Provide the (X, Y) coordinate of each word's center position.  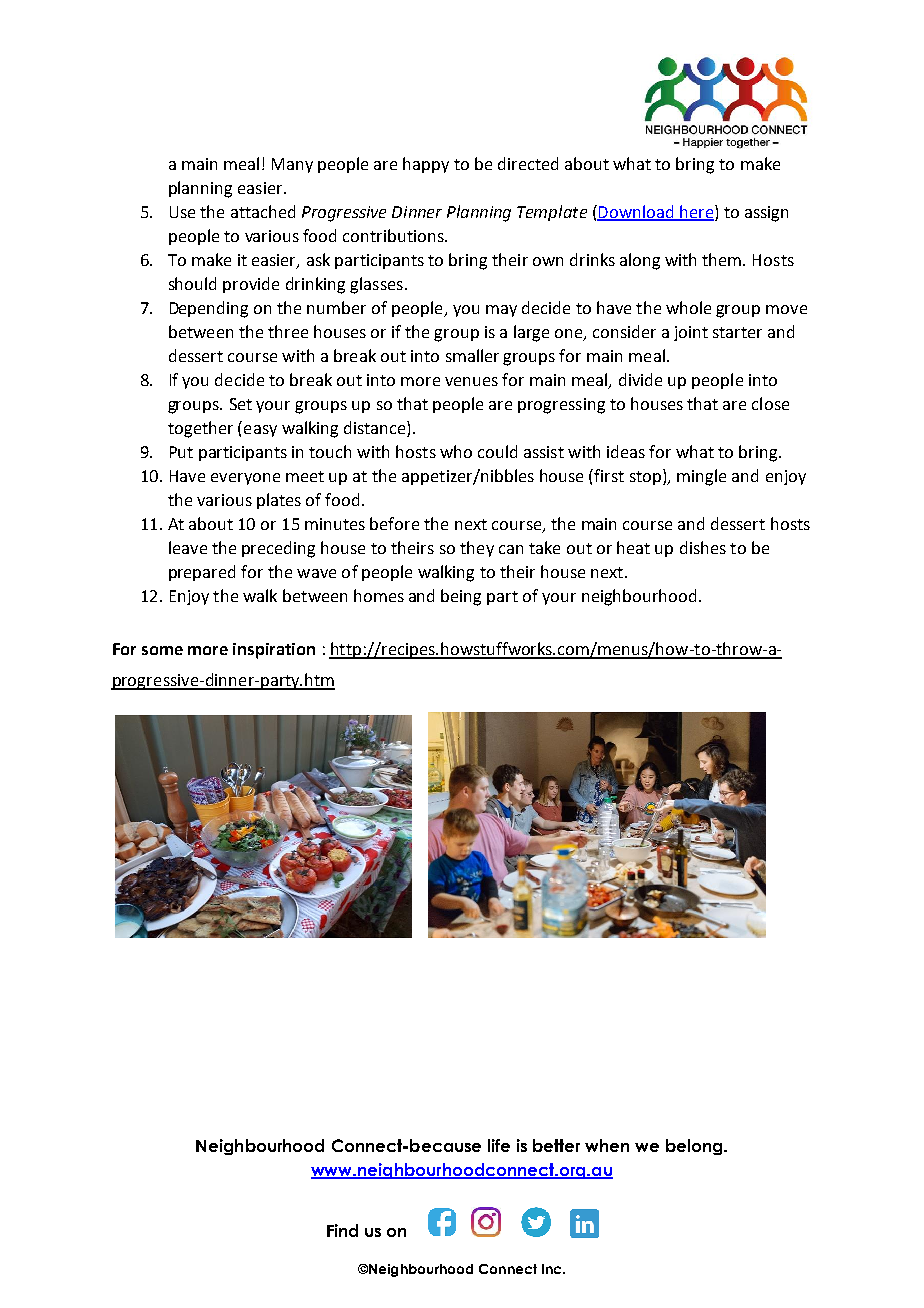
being (461, 597)
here (696, 212)
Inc (553, 1269)
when (607, 1145)
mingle (701, 477)
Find (342, 1230)
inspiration (274, 651)
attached (263, 211)
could (497, 451)
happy (426, 165)
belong (695, 1147)
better (556, 1145)
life (499, 1145)
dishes (703, 547)
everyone (245, 479)
